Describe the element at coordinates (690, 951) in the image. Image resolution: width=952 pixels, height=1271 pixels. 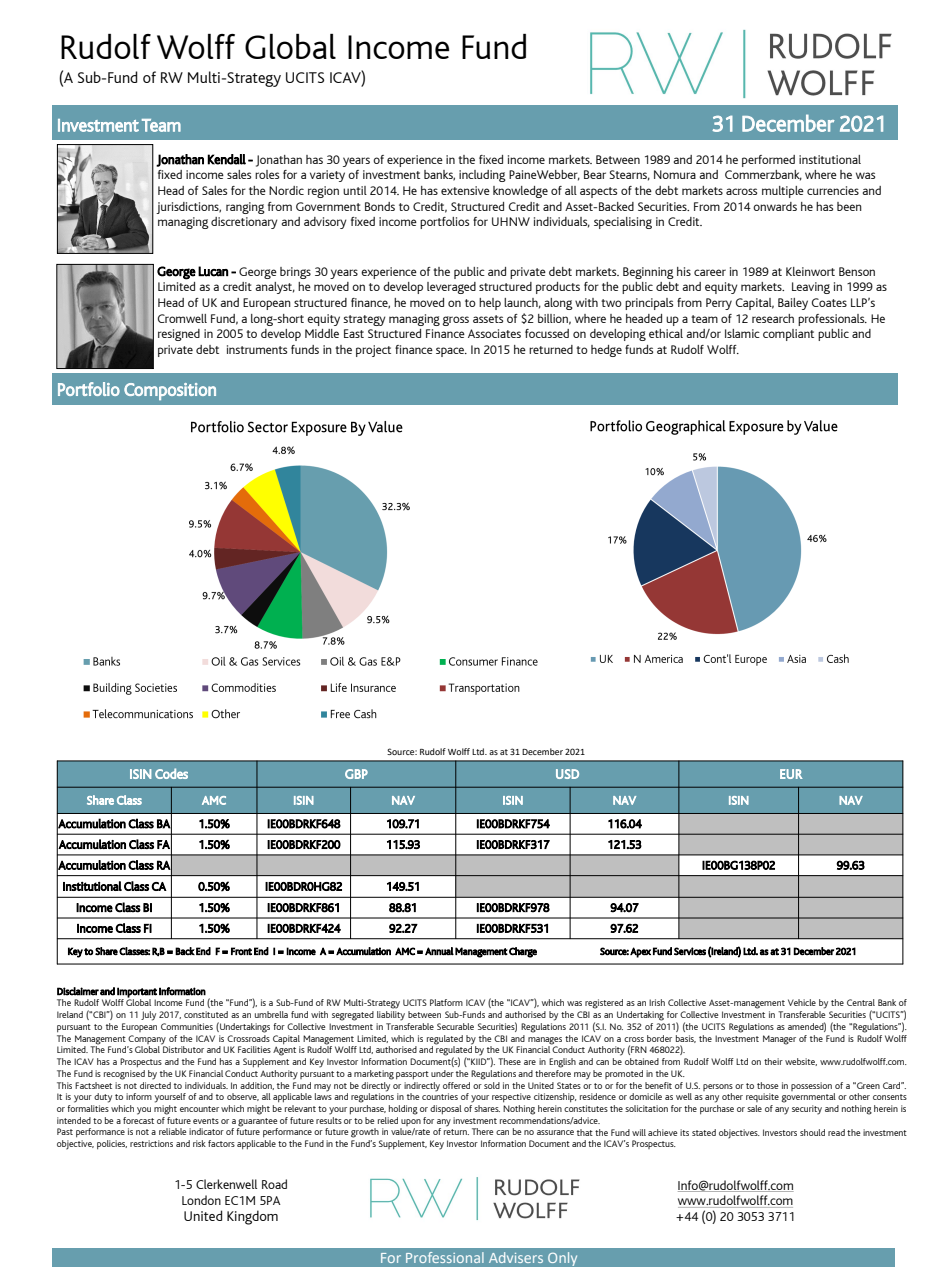
I see `Services` at that location.
